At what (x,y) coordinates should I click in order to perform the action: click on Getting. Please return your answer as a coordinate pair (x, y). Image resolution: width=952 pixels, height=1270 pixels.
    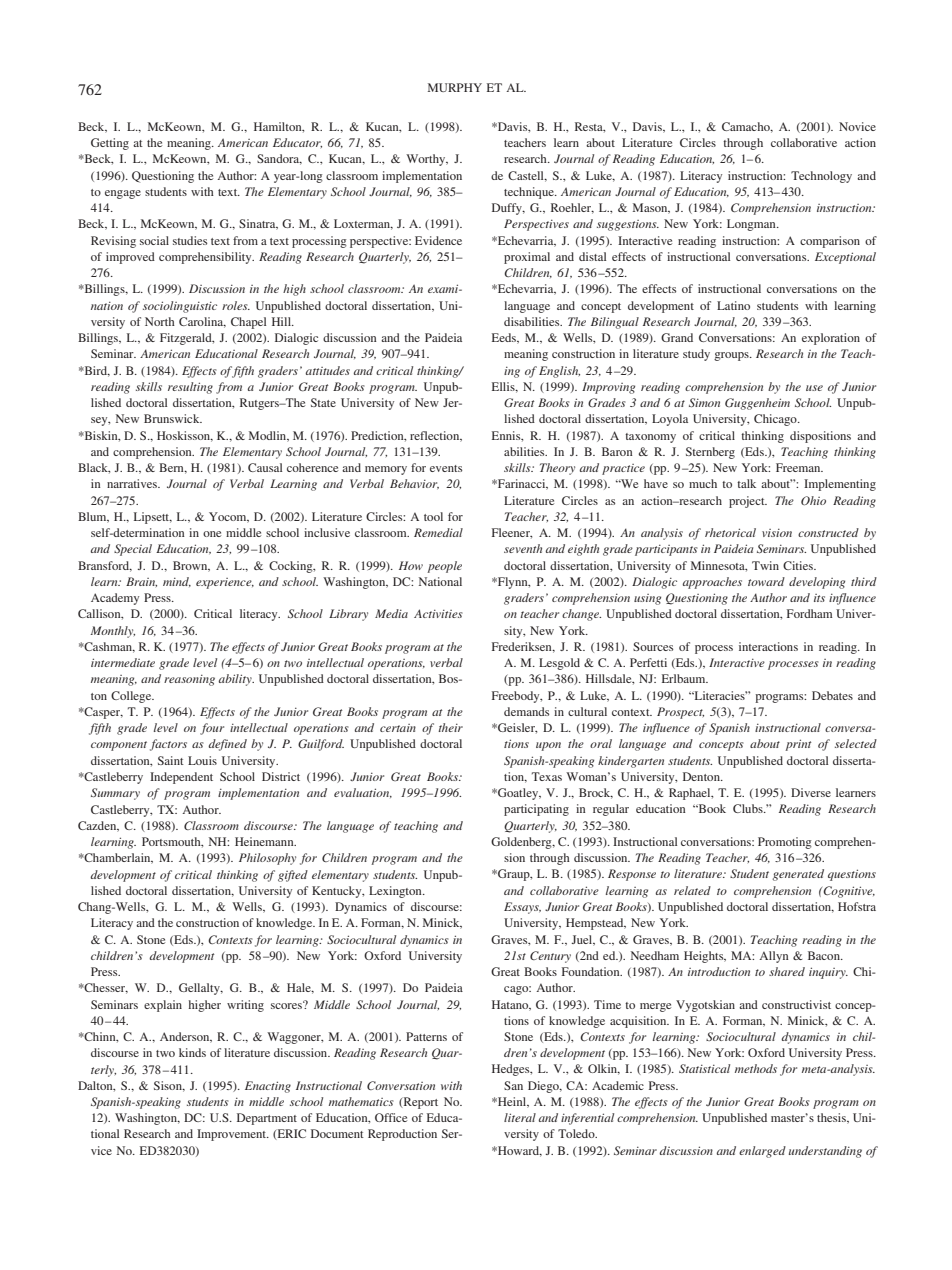
    Looking at the image, I should click on (110, 144).
